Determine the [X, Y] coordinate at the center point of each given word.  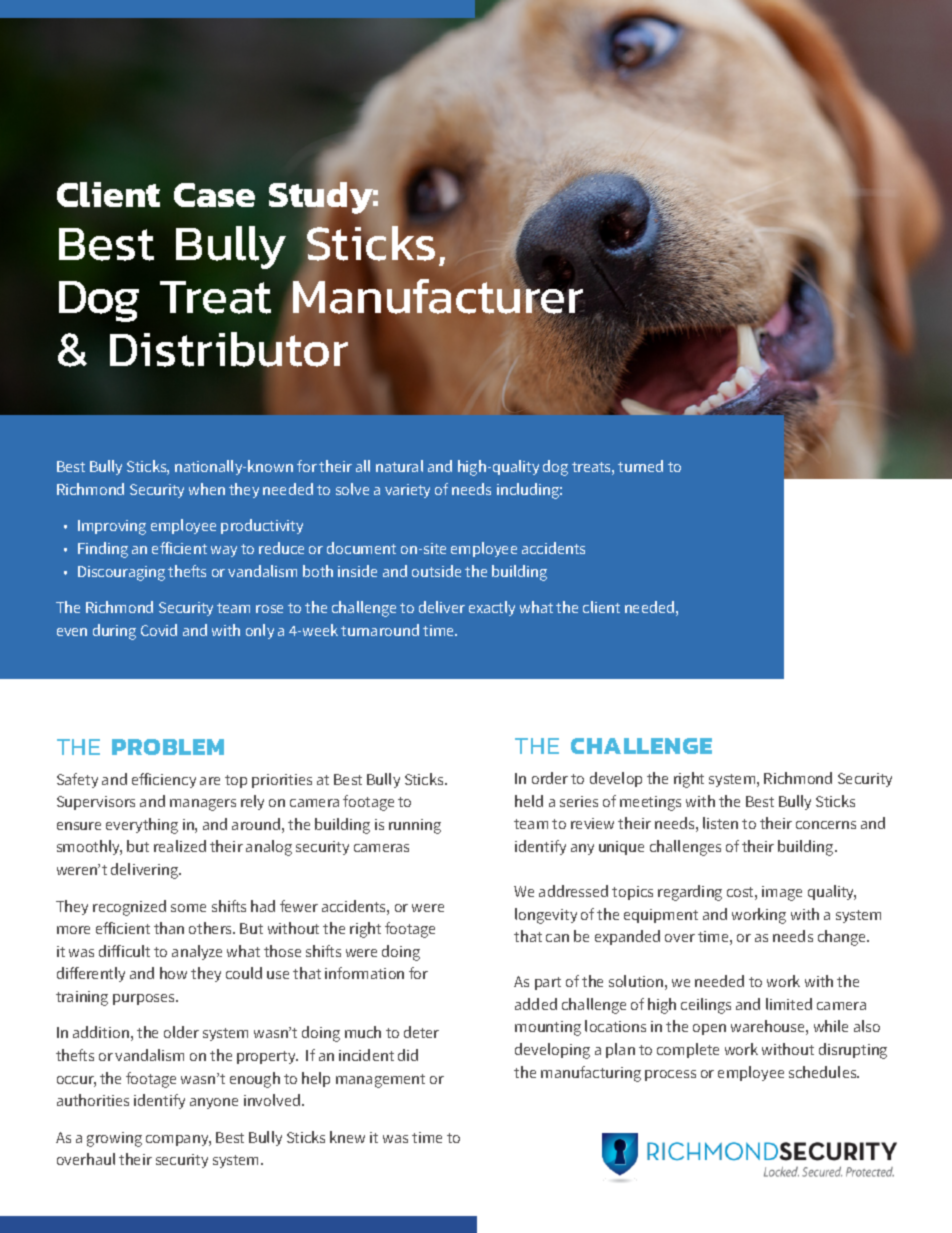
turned [640, 466]
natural [399, 466]
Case [214, 195]
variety [407, 491]
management [380, 1081]
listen [720, 823]
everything [142, 826]
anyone [214, 1103]
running [415, 826]
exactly [492, 608]
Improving [112, 527]
